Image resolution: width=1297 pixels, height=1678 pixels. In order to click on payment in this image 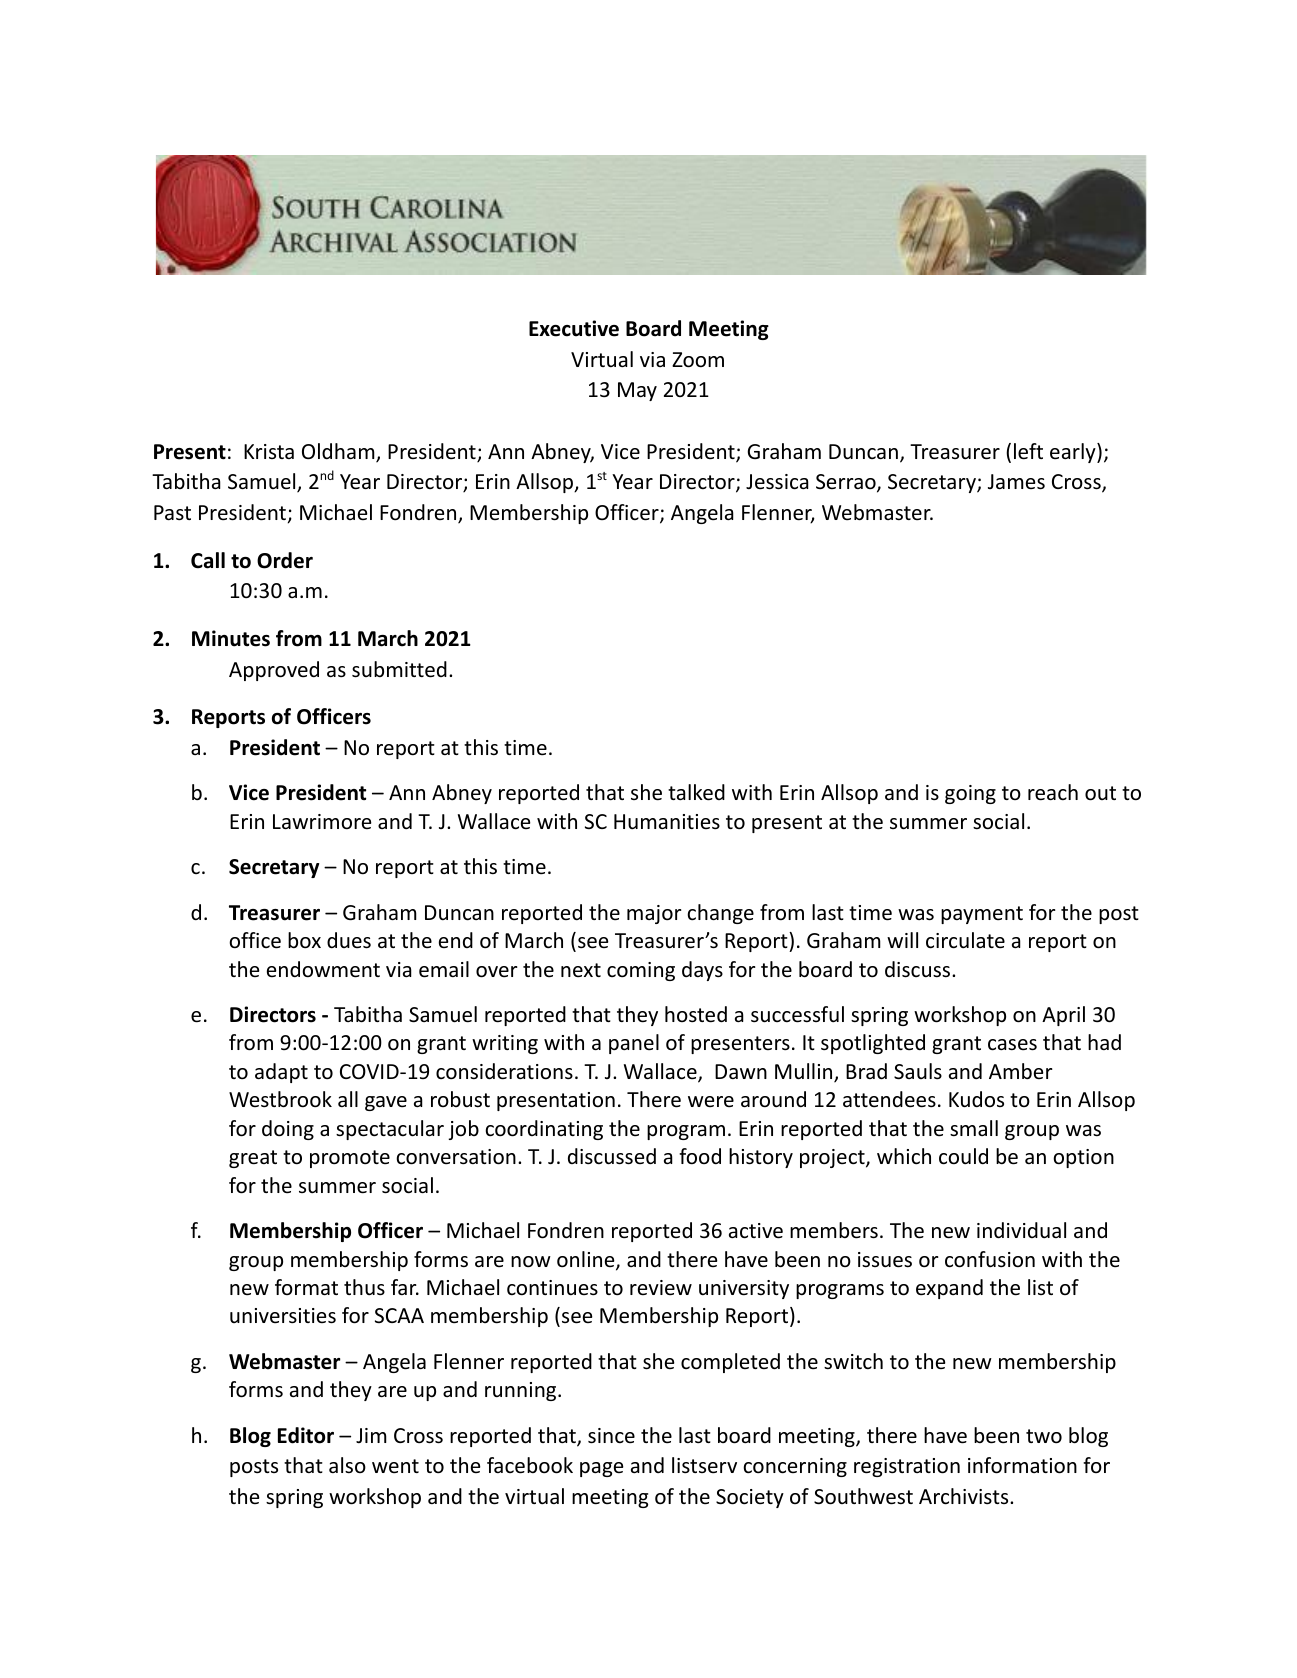, I will do `click(982, 915)`.
